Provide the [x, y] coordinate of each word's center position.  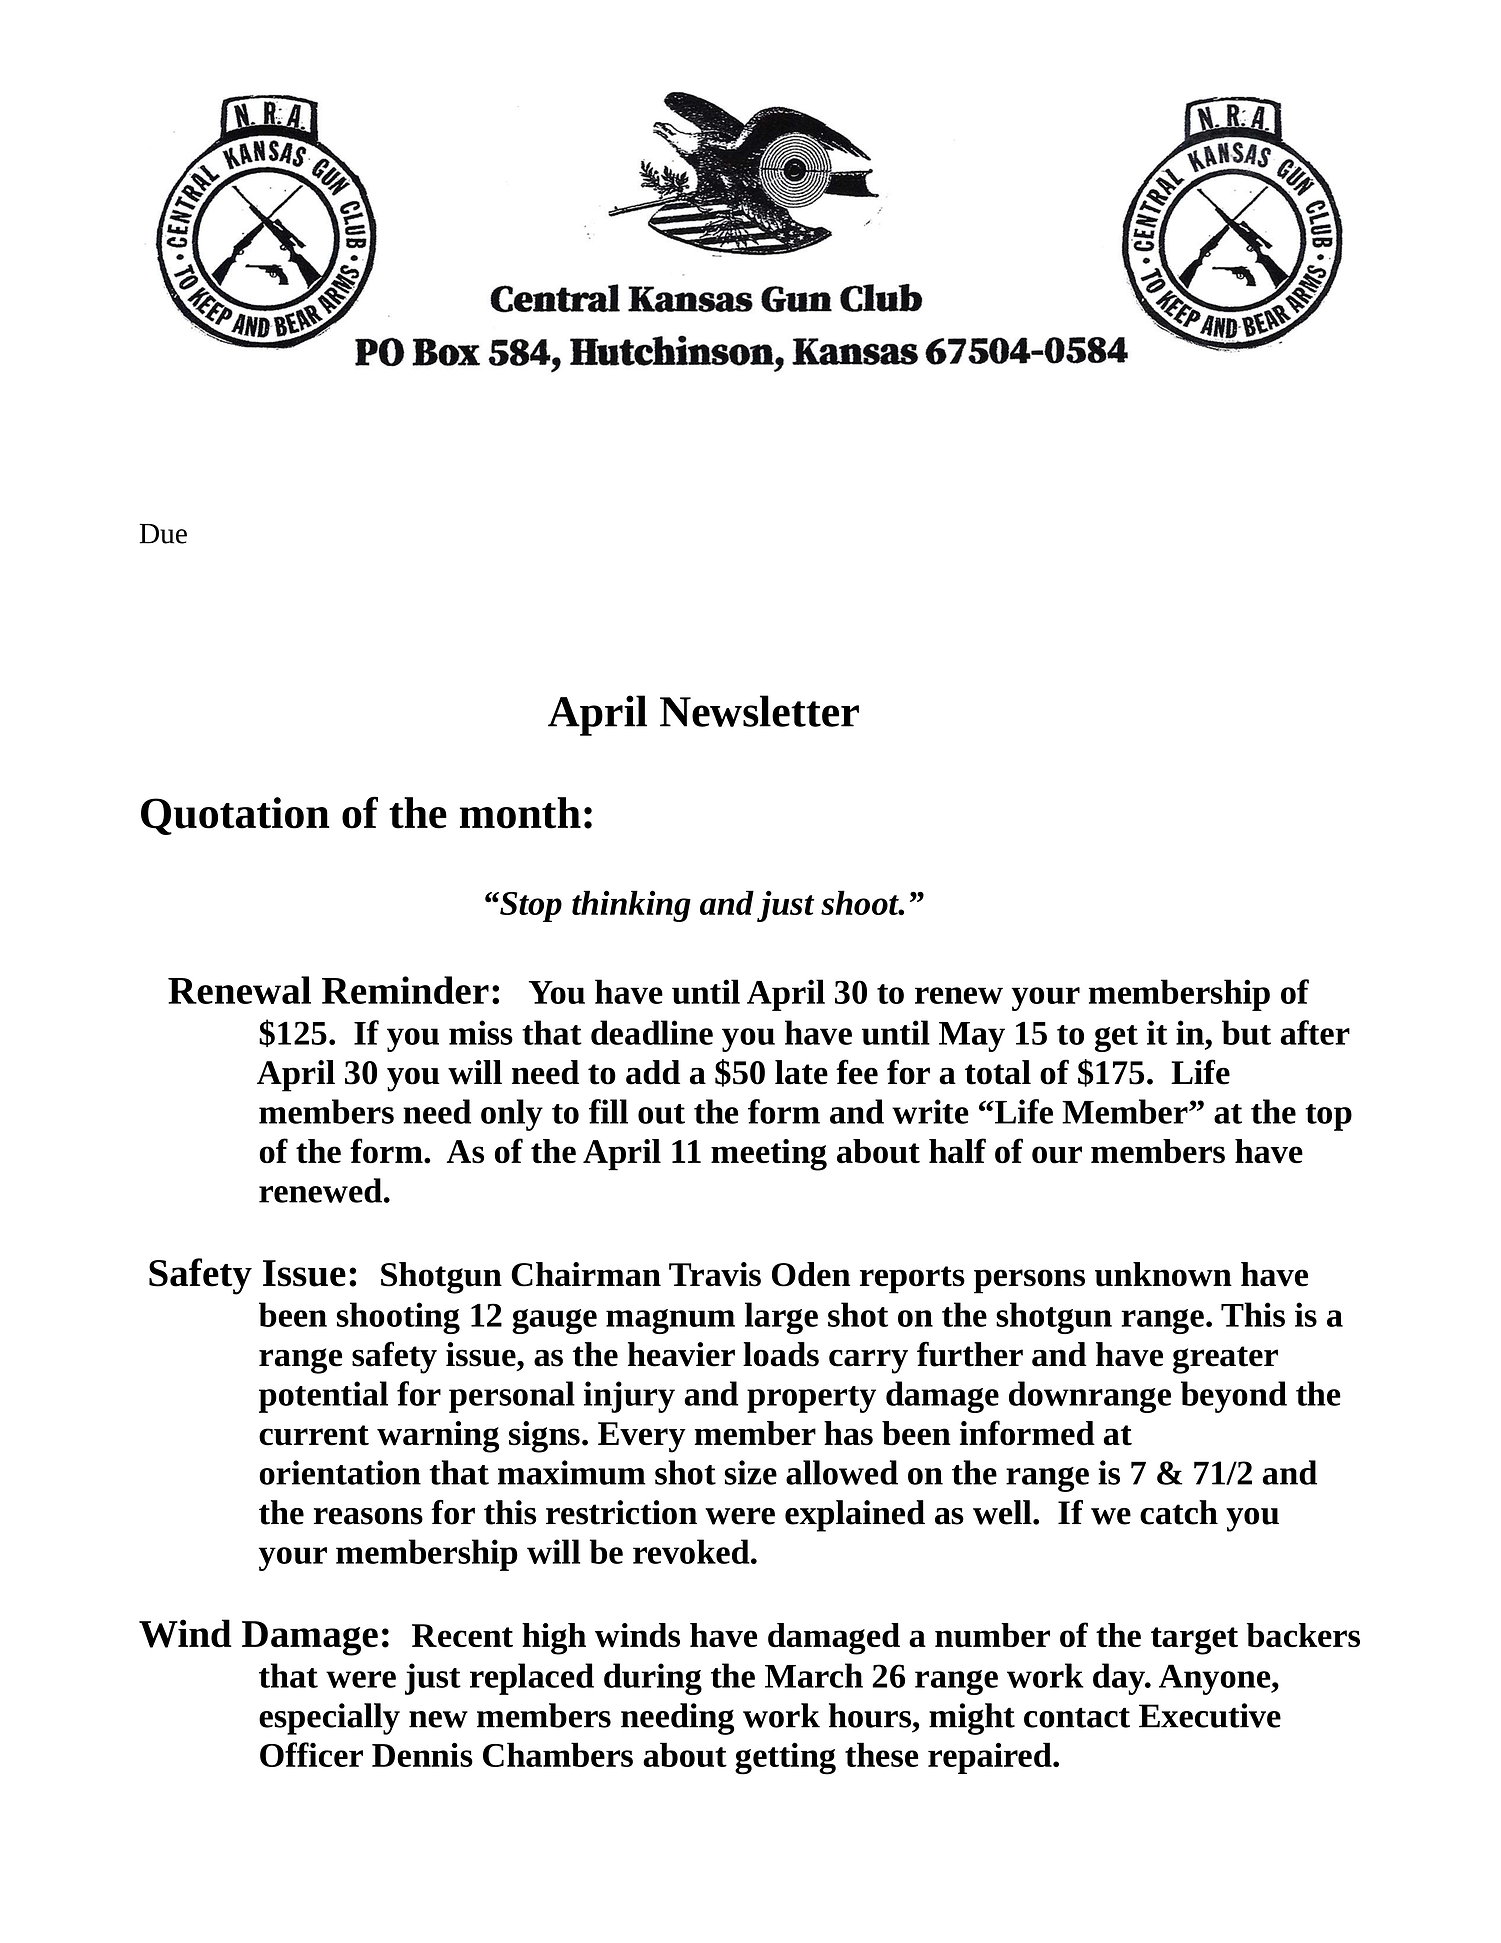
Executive [1210, 1715]
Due [163, 534]
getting [785, 1758]
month [520, 813]
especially [329, 1719]
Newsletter [759, 711]
